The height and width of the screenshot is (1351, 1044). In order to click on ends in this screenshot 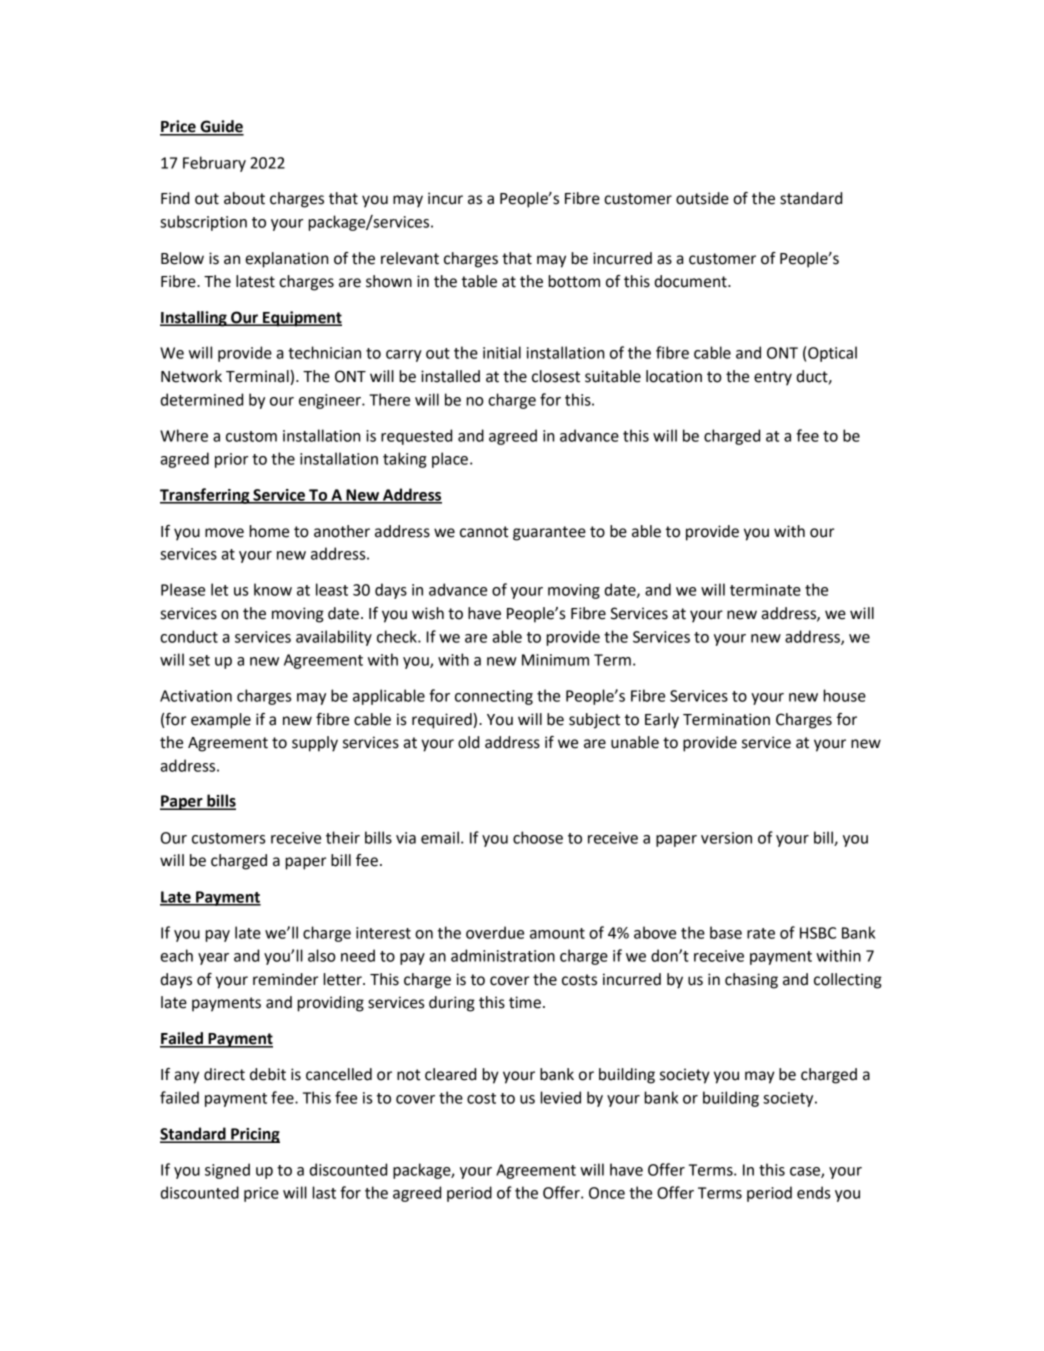, I will do `click(813, 1192)`.
